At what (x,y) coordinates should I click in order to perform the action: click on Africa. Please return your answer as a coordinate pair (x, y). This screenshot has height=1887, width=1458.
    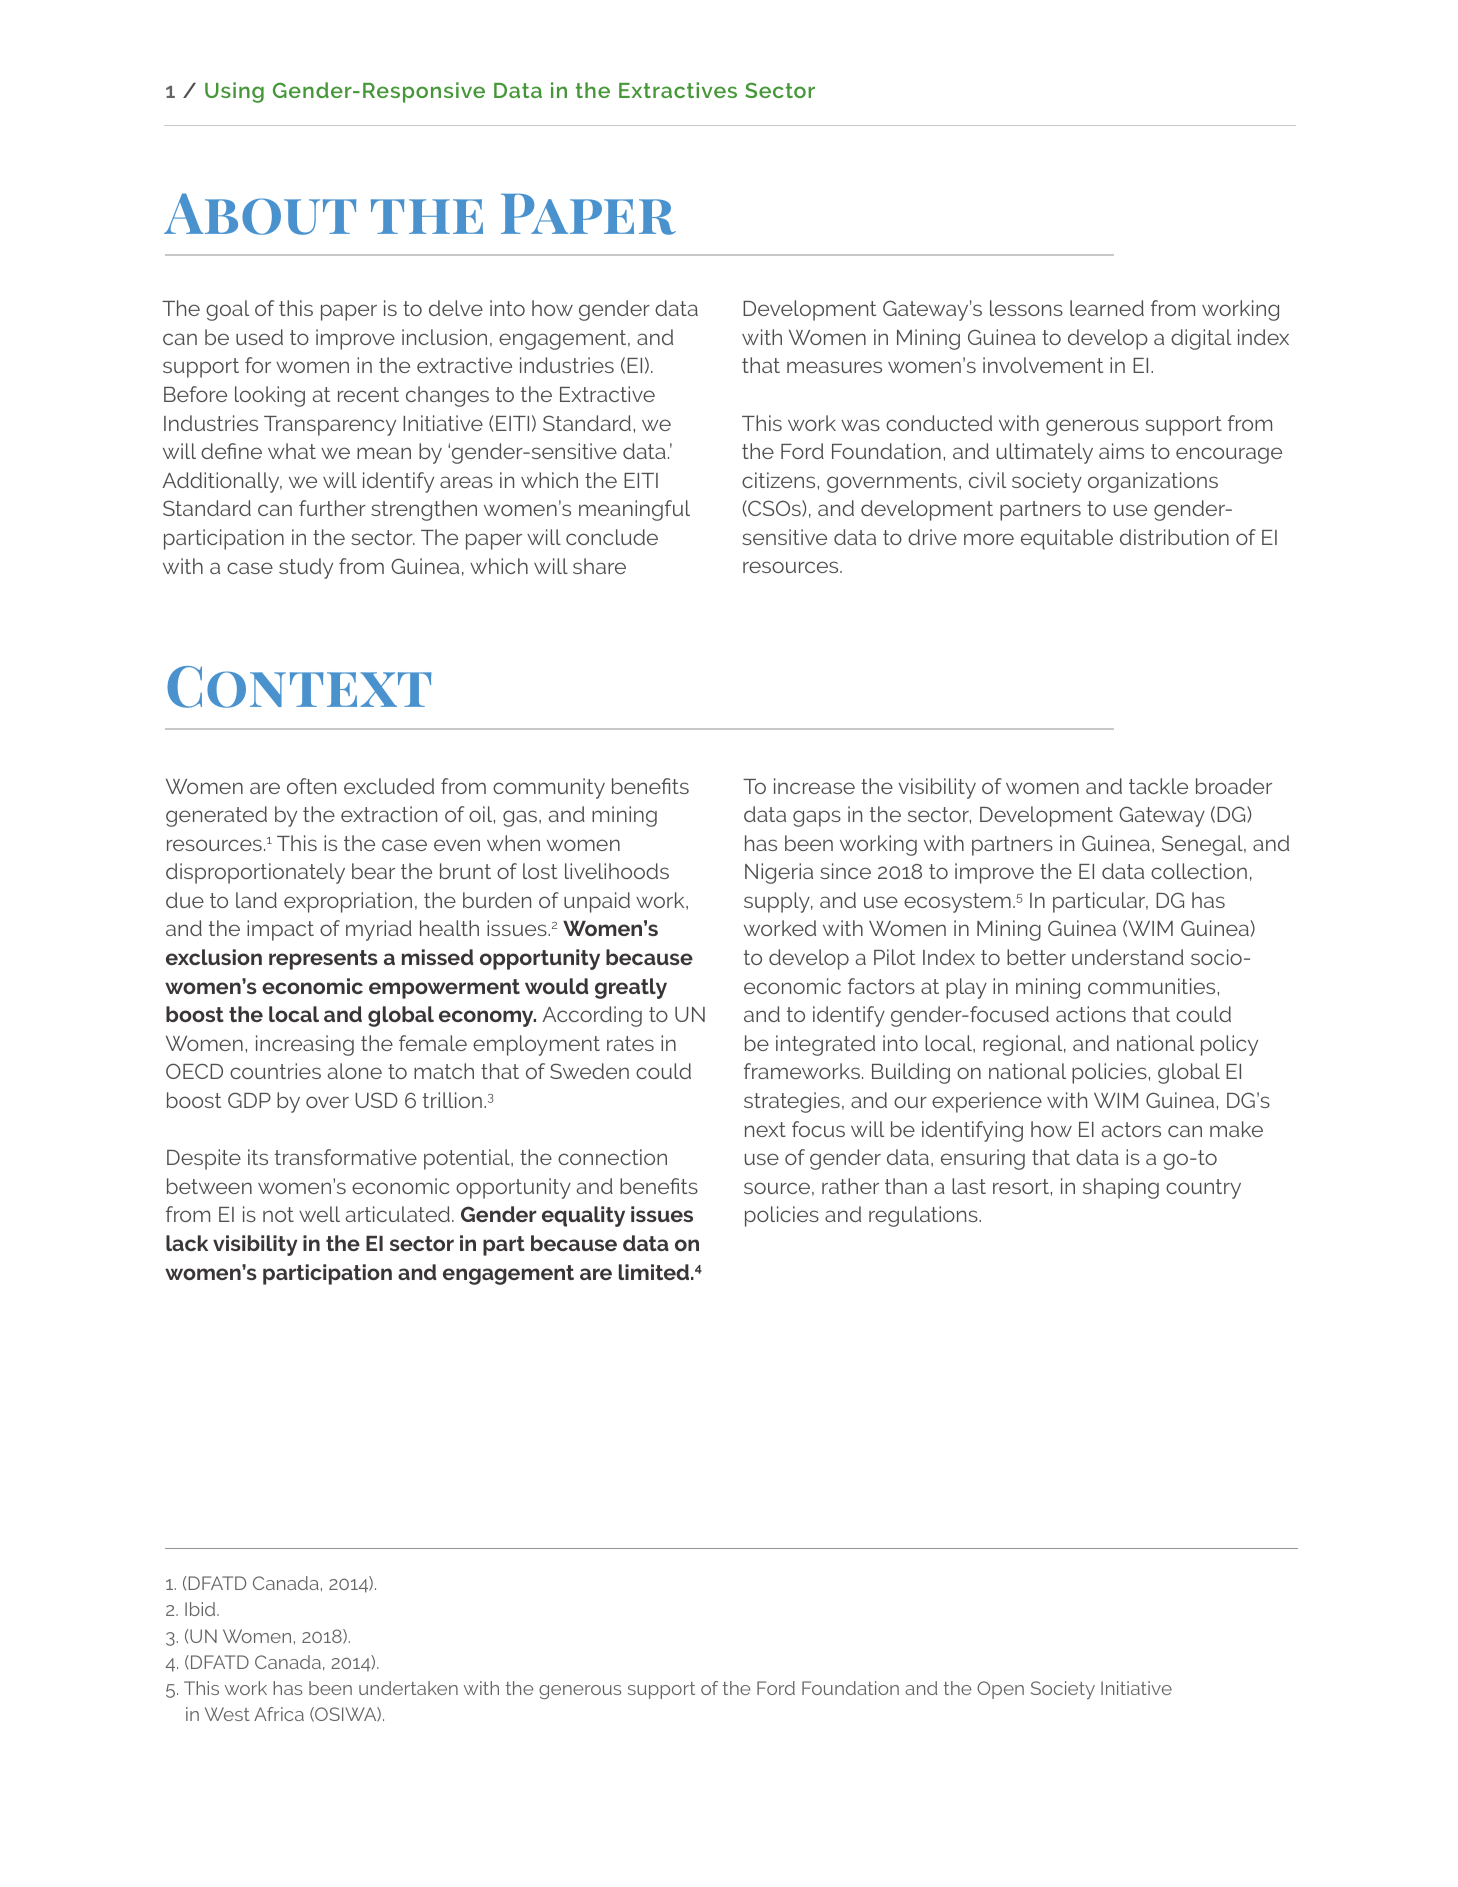
    Looking at the image, I should click on (279, 1714).
